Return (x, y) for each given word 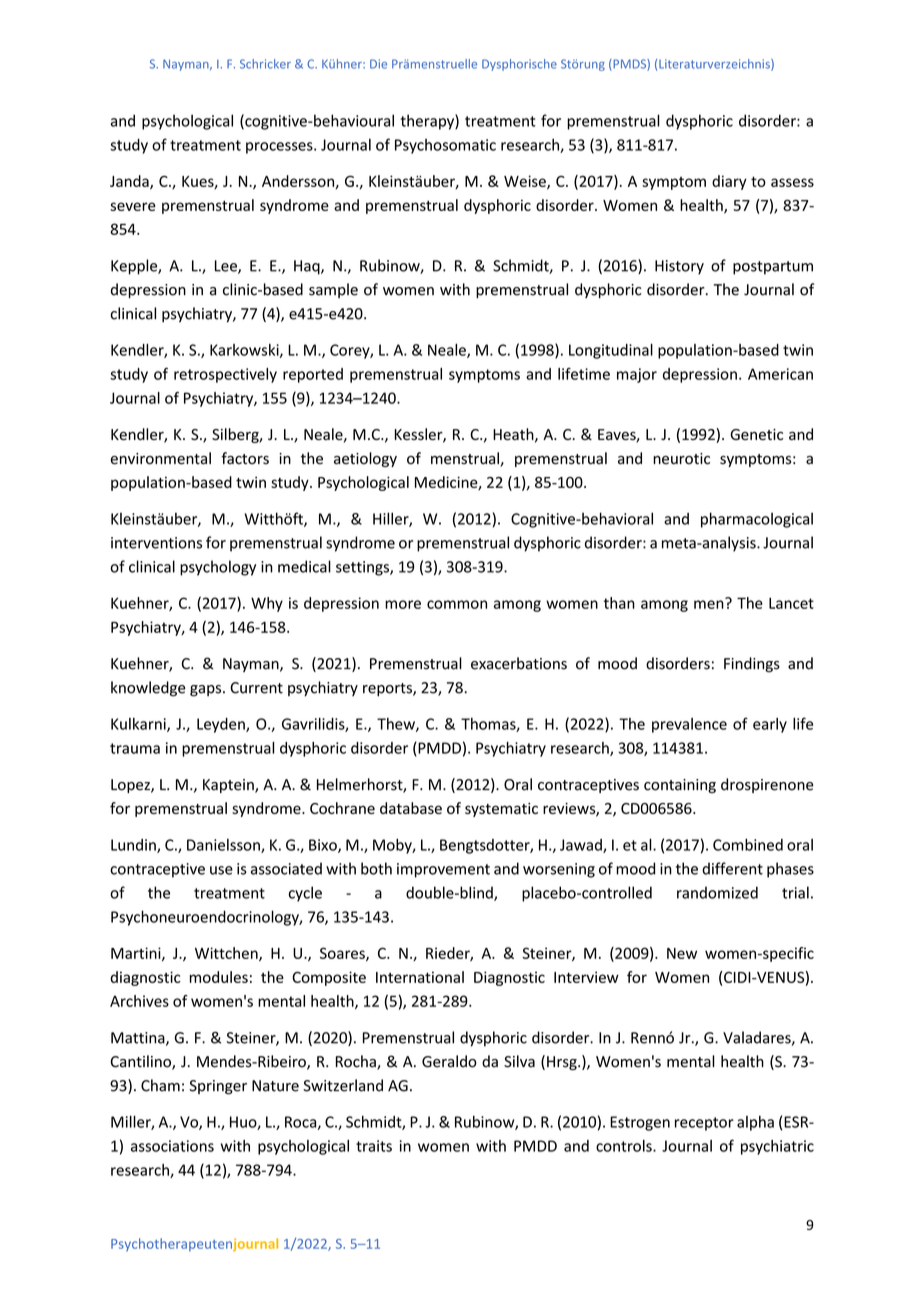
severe (133, 206)
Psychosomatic (445, 146)
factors (245, 458)
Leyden (222, 725)
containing (680, 786)
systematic (501, 810)
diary (729, 182)
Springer (218, 1087)
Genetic (756, 434)
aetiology (365, 459)
